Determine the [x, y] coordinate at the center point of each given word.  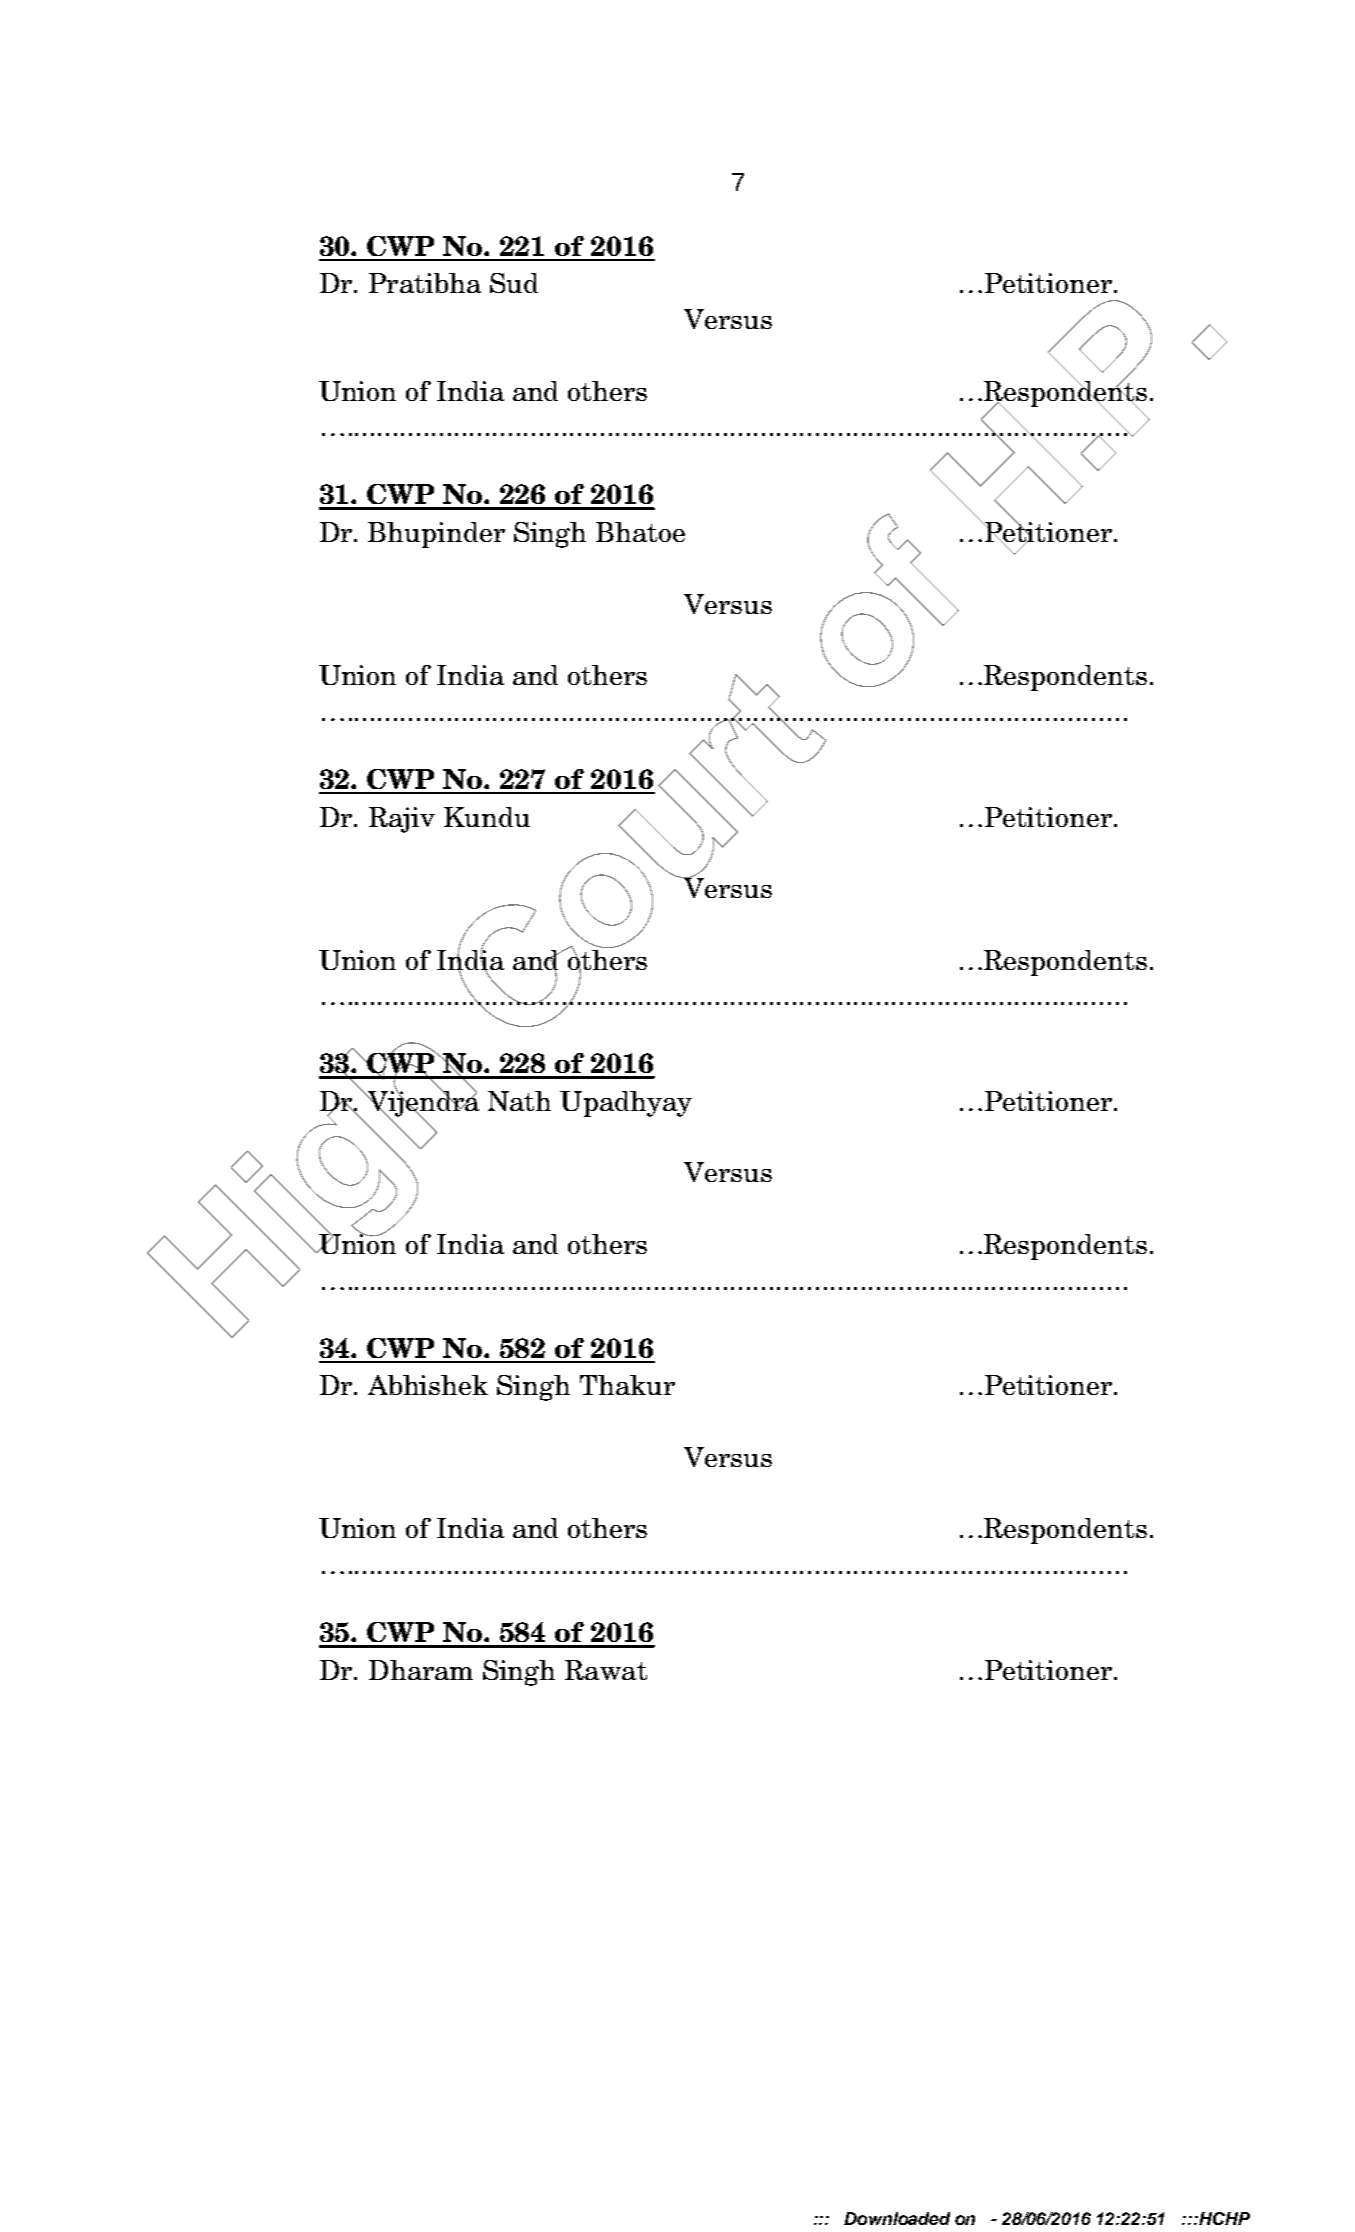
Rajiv [402, 820]
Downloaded [897, 2218]
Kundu [487, 817]
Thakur [627, 1385]
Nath [519, 1101]
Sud [514, 283]
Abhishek [428, 1385]
